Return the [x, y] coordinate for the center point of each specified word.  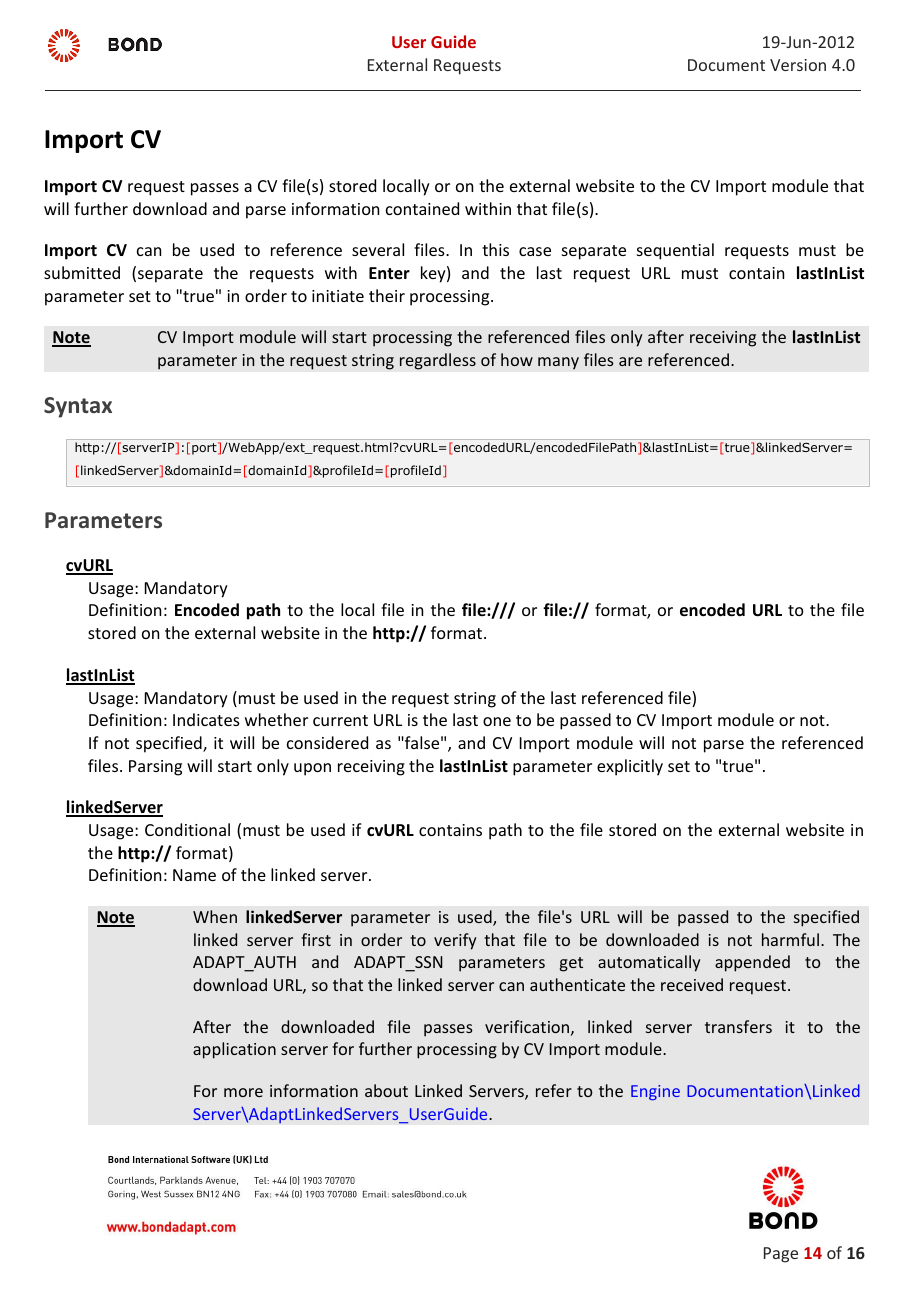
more [243, 1092]
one [497, 721]
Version [798, 65]
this [495, 249]
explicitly [630, 767]
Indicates [206, 719]
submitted [82, 272]
